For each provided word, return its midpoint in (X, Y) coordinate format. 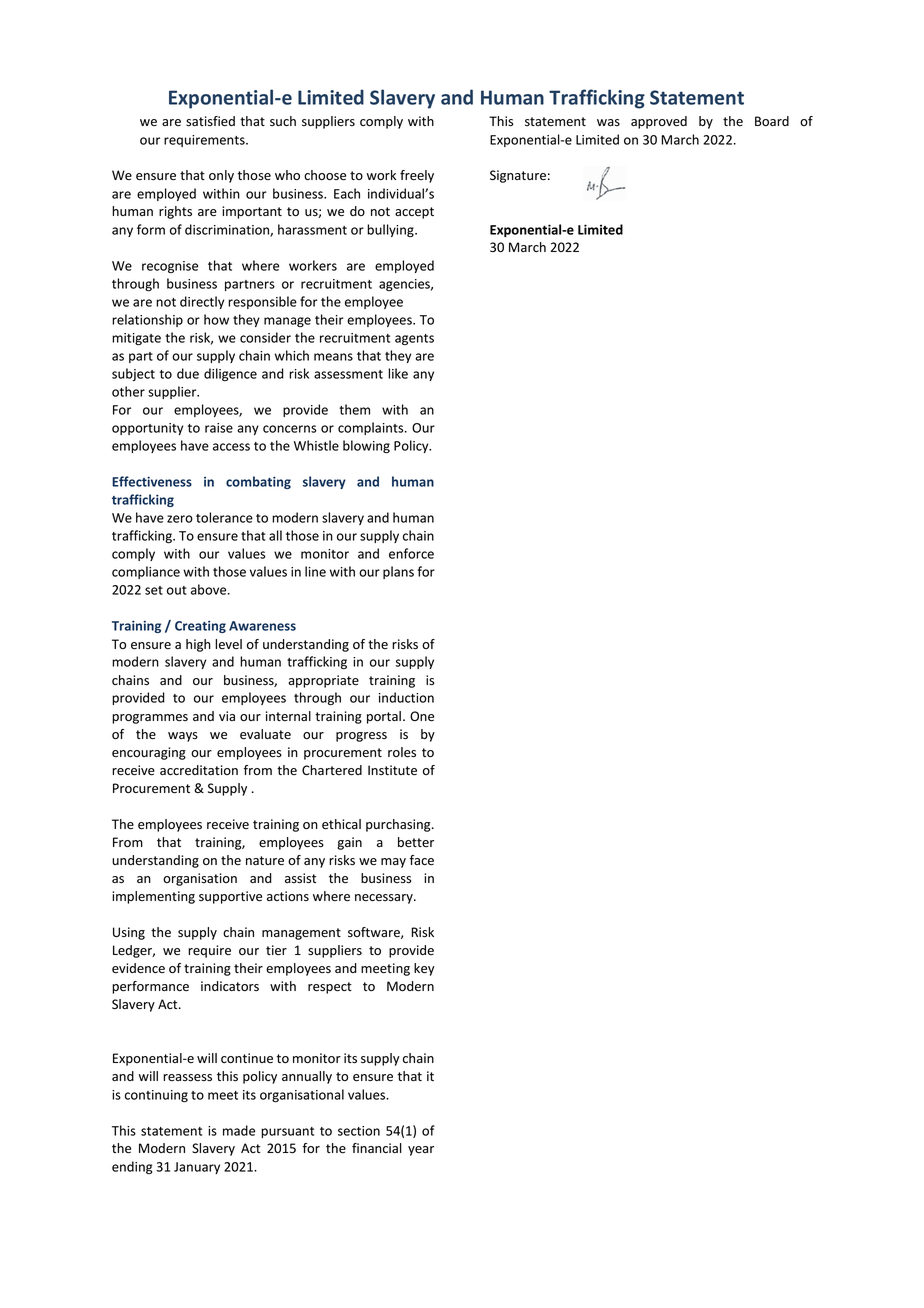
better (416, 842)
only (221, 176)
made (239, 1130)
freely (417, 176)
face (422, 860)
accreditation (199, 770)
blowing (366, 447)
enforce (411, 553)
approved (659, 122)
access (231, 447)
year (421, 1151)
